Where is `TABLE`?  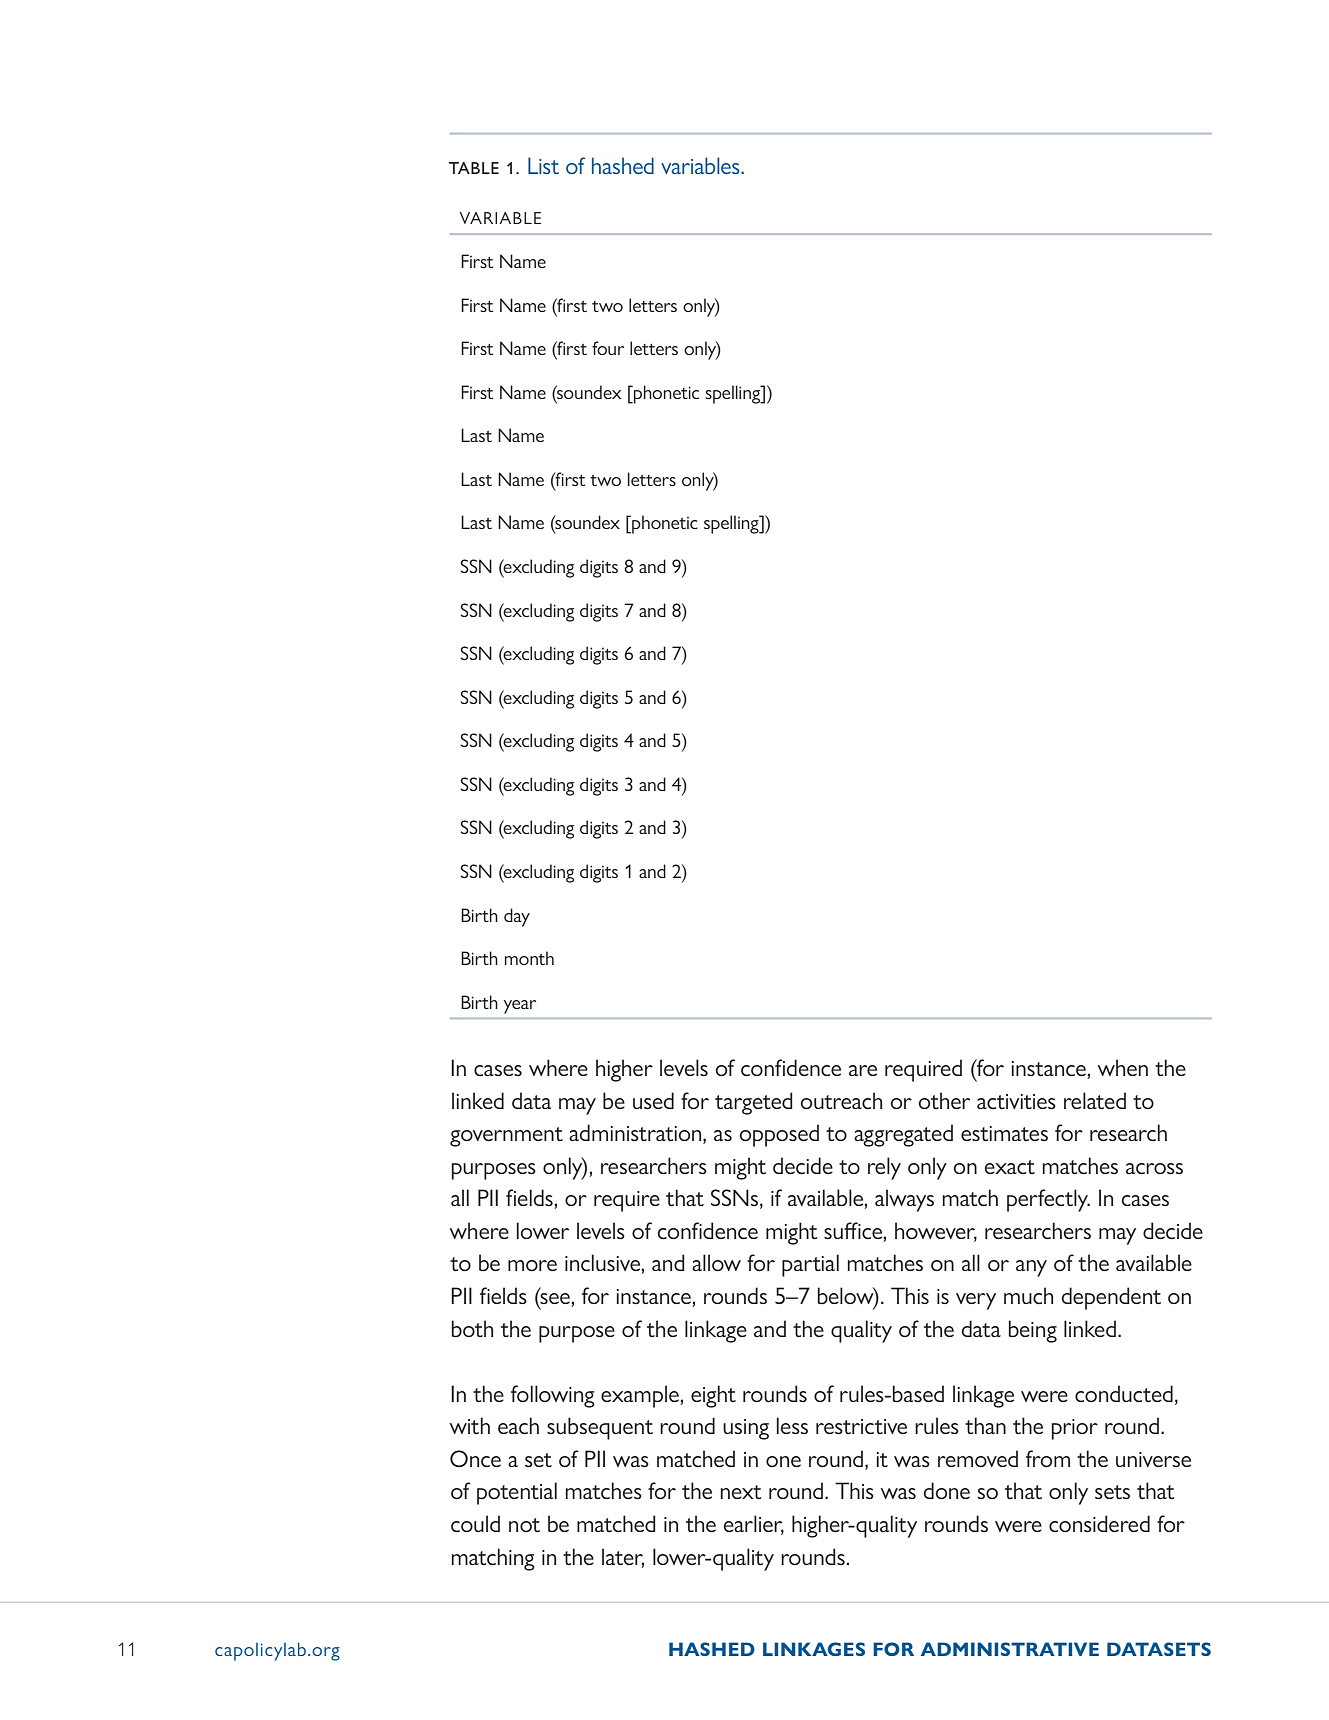 TABLE is located at coordinates (474, 168).
